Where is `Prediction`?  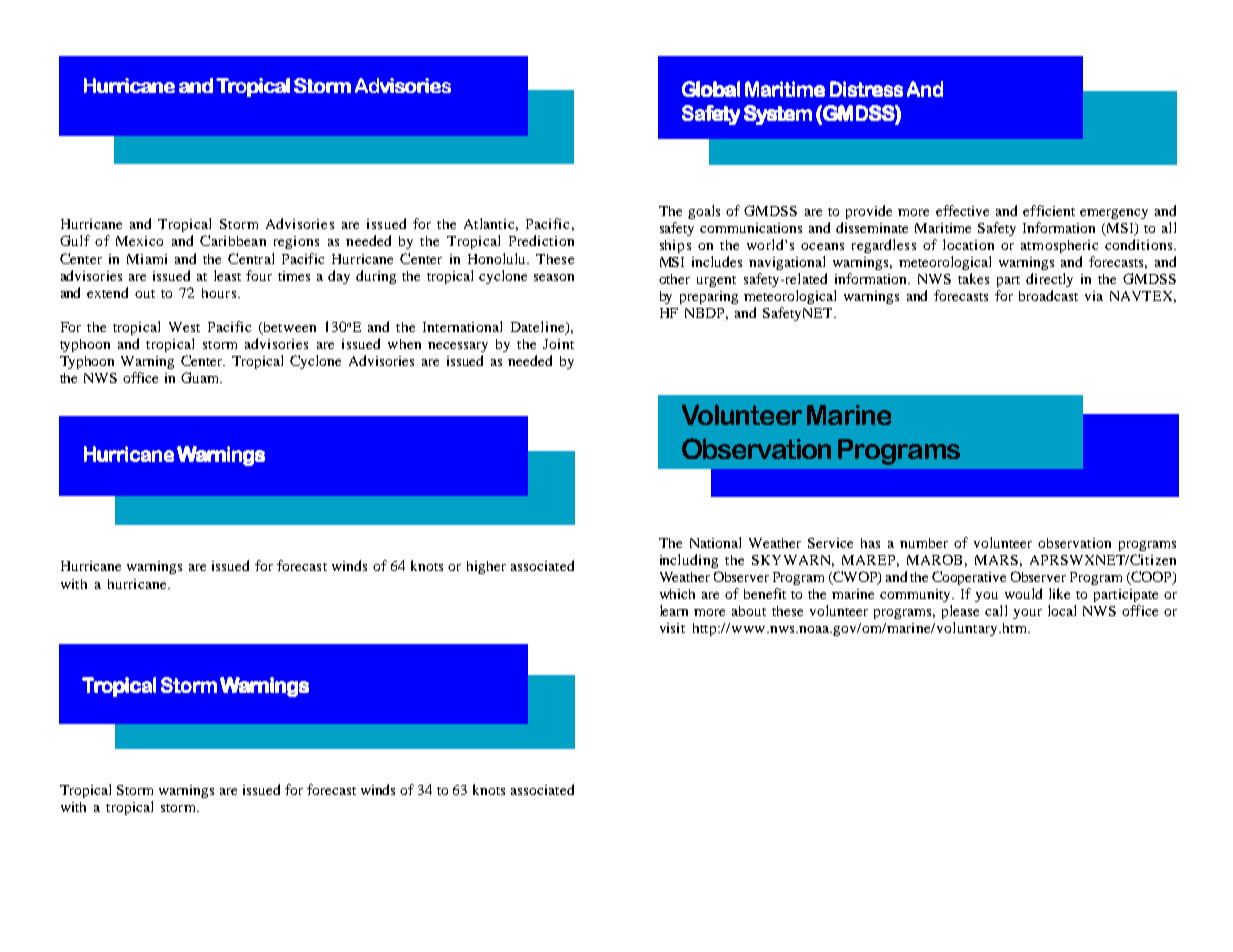 Prediction is located at coordinates (541, 240).
